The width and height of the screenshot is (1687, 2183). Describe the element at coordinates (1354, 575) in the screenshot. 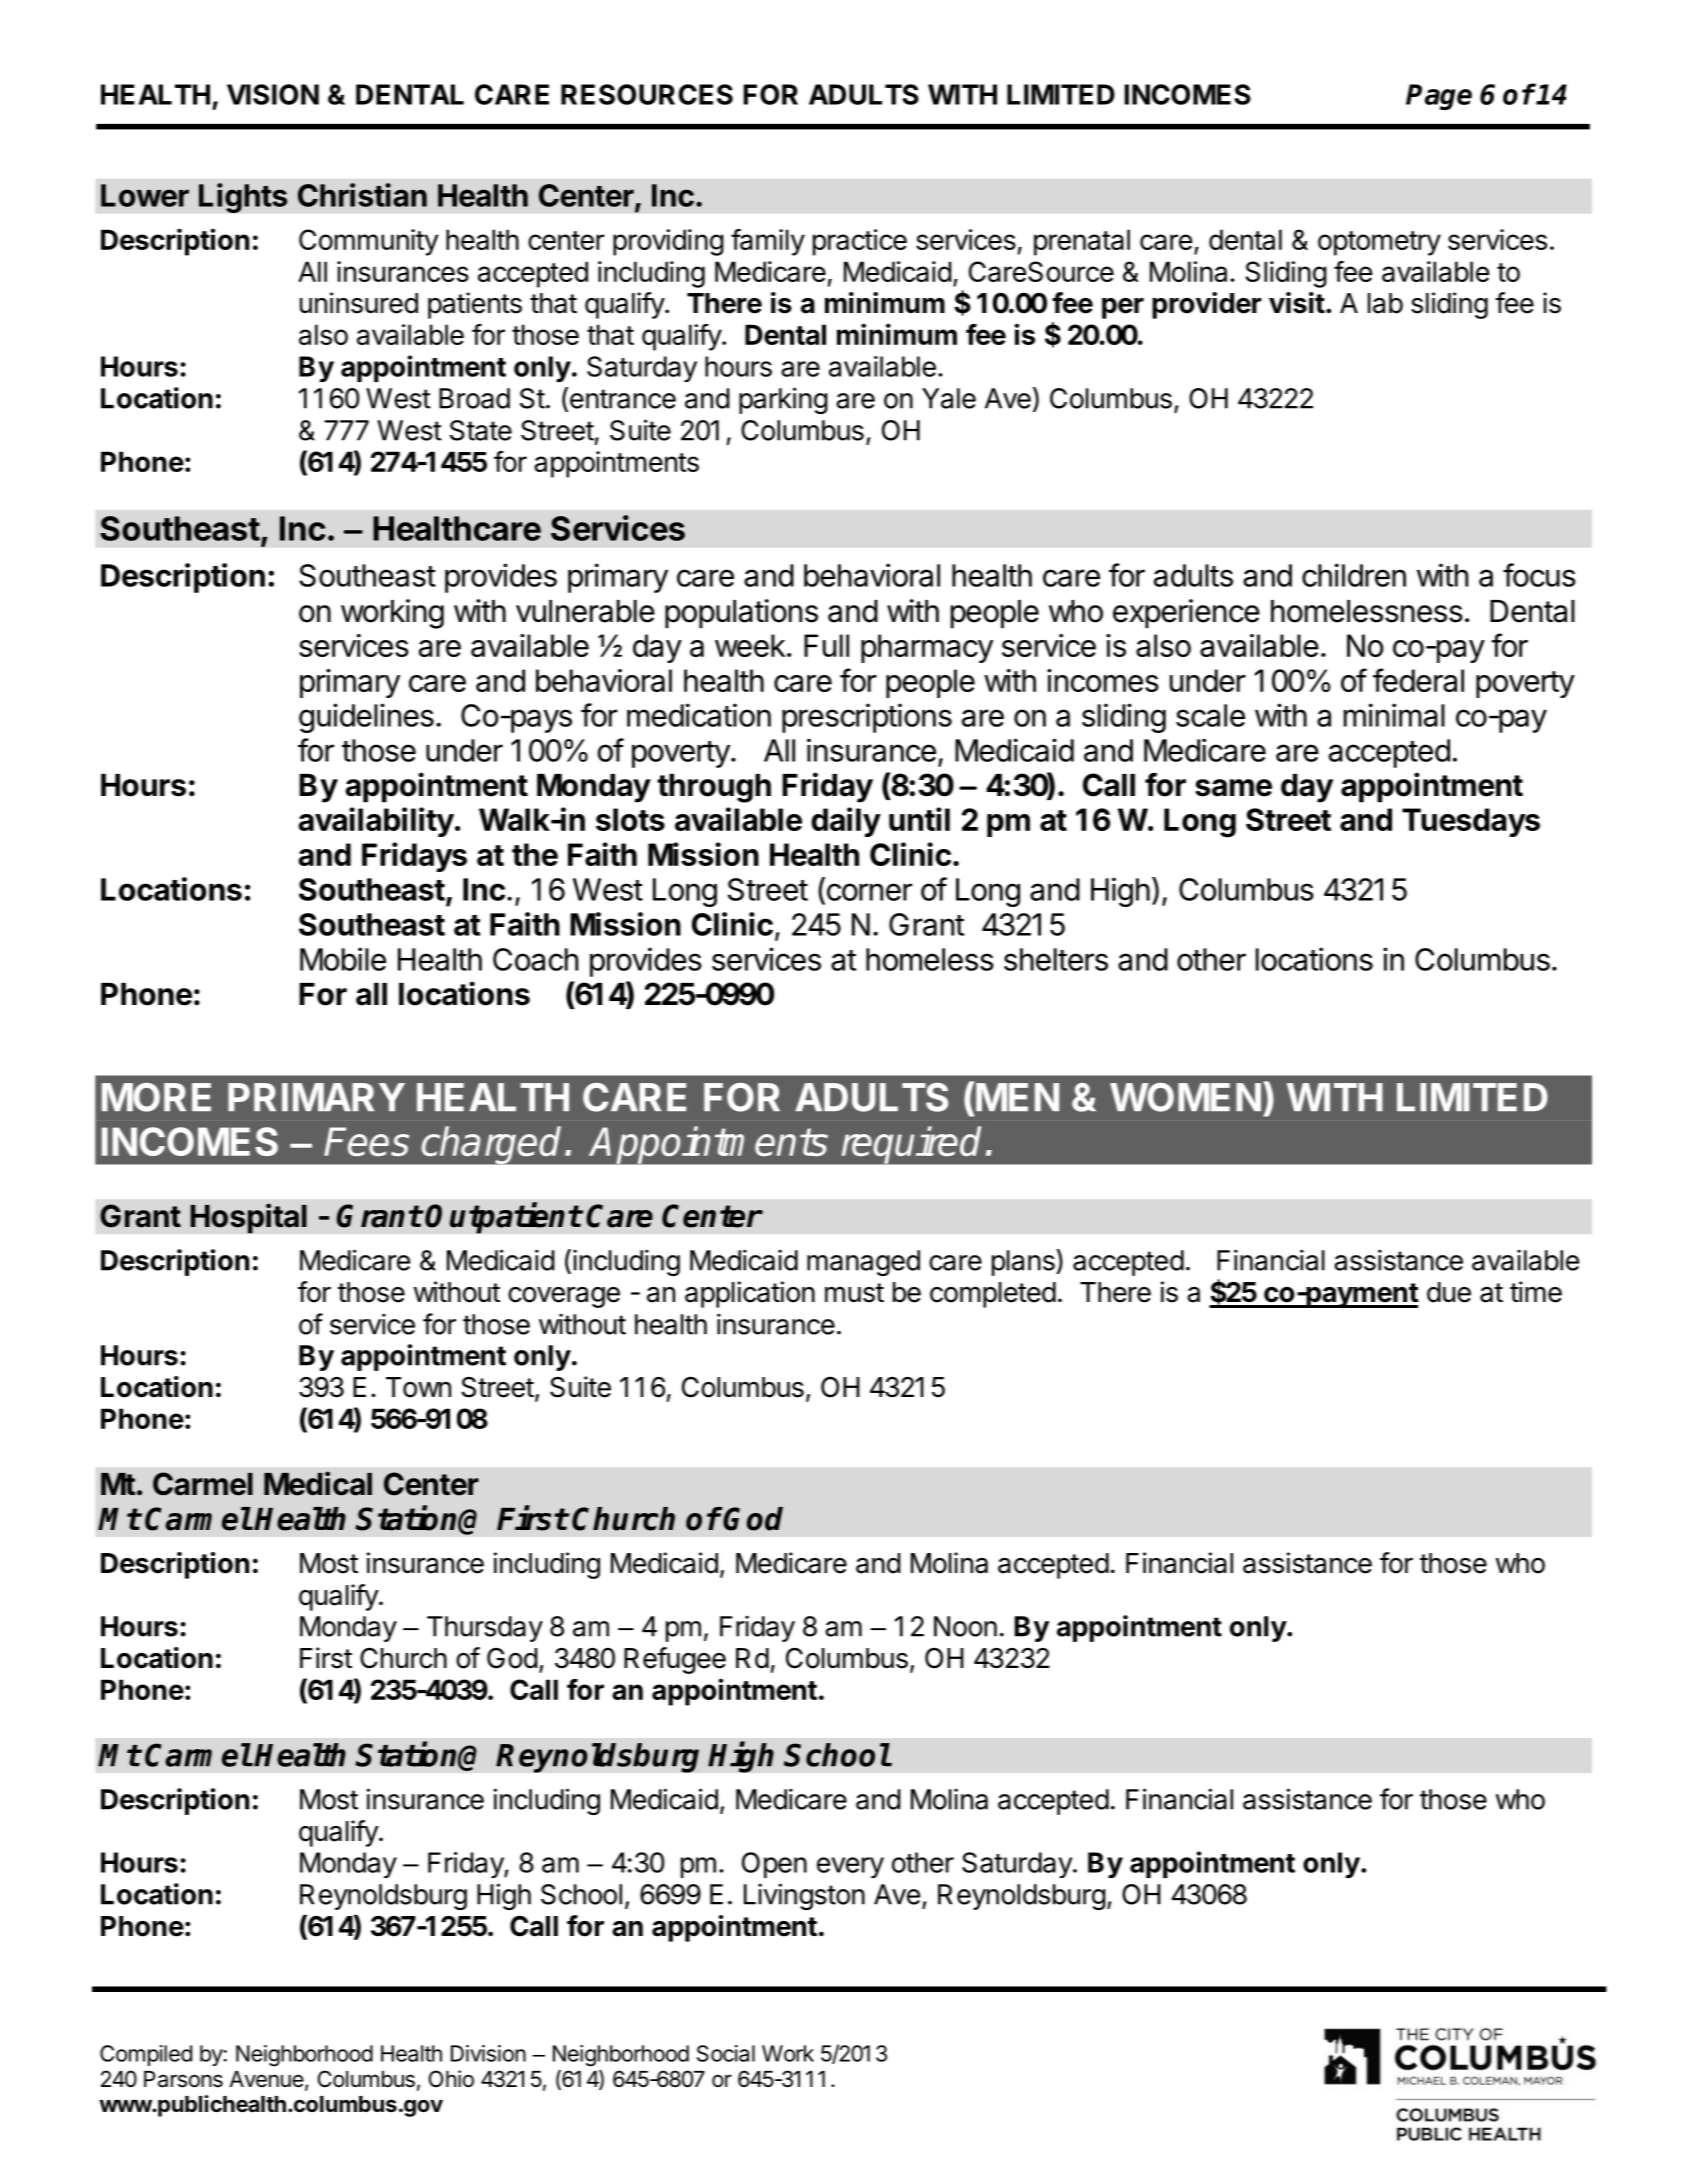

I see `children` at that location.
